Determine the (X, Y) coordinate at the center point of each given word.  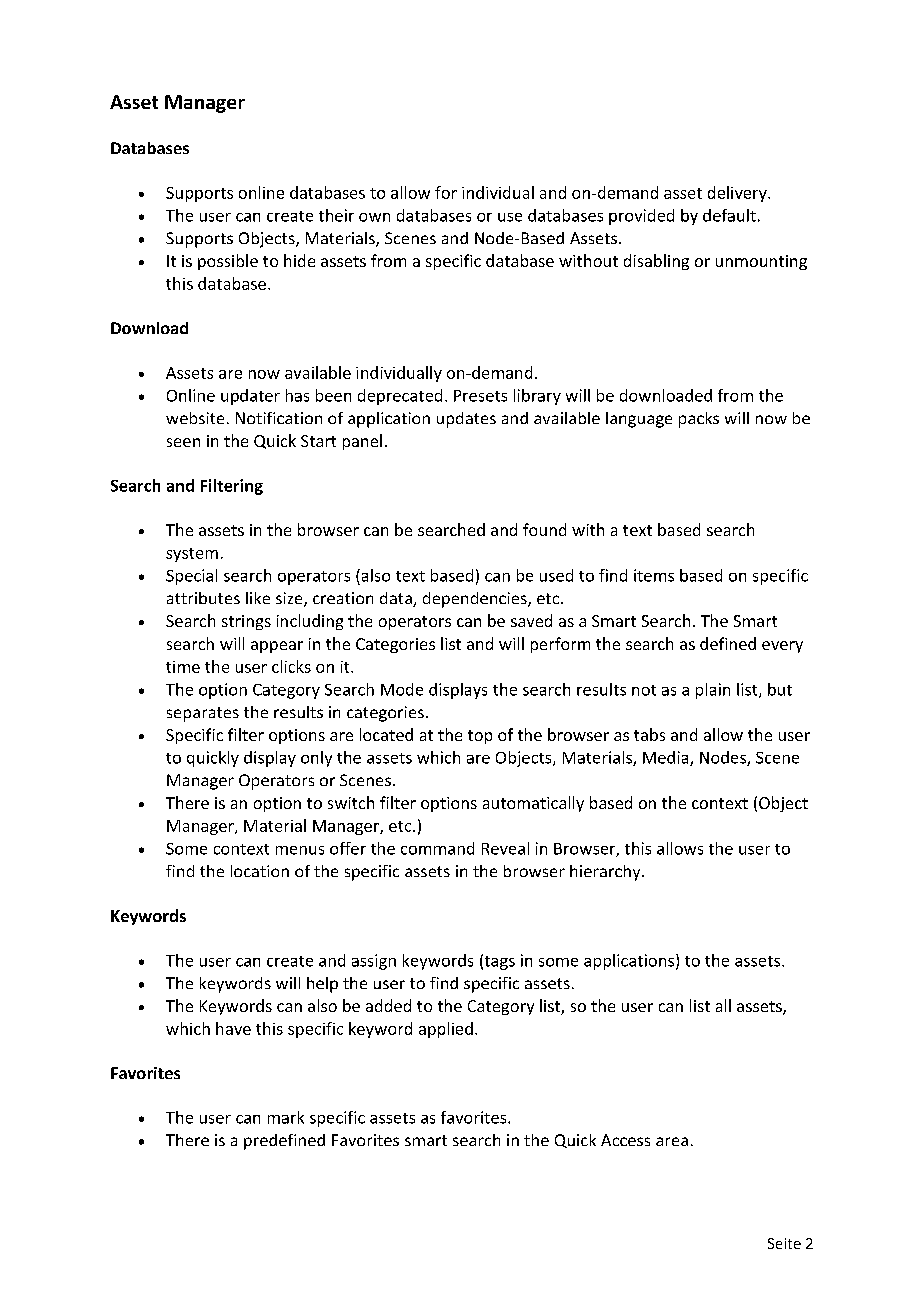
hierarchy (606, 873)
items (654, 575)
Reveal (505, 848)
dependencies (476, 600)
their (336, 215)
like (258, 598)
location (260, 871)
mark (286, 1117)
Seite (784, 1243)
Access (625, 1140)
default (729, 215)
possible (228, 262)
